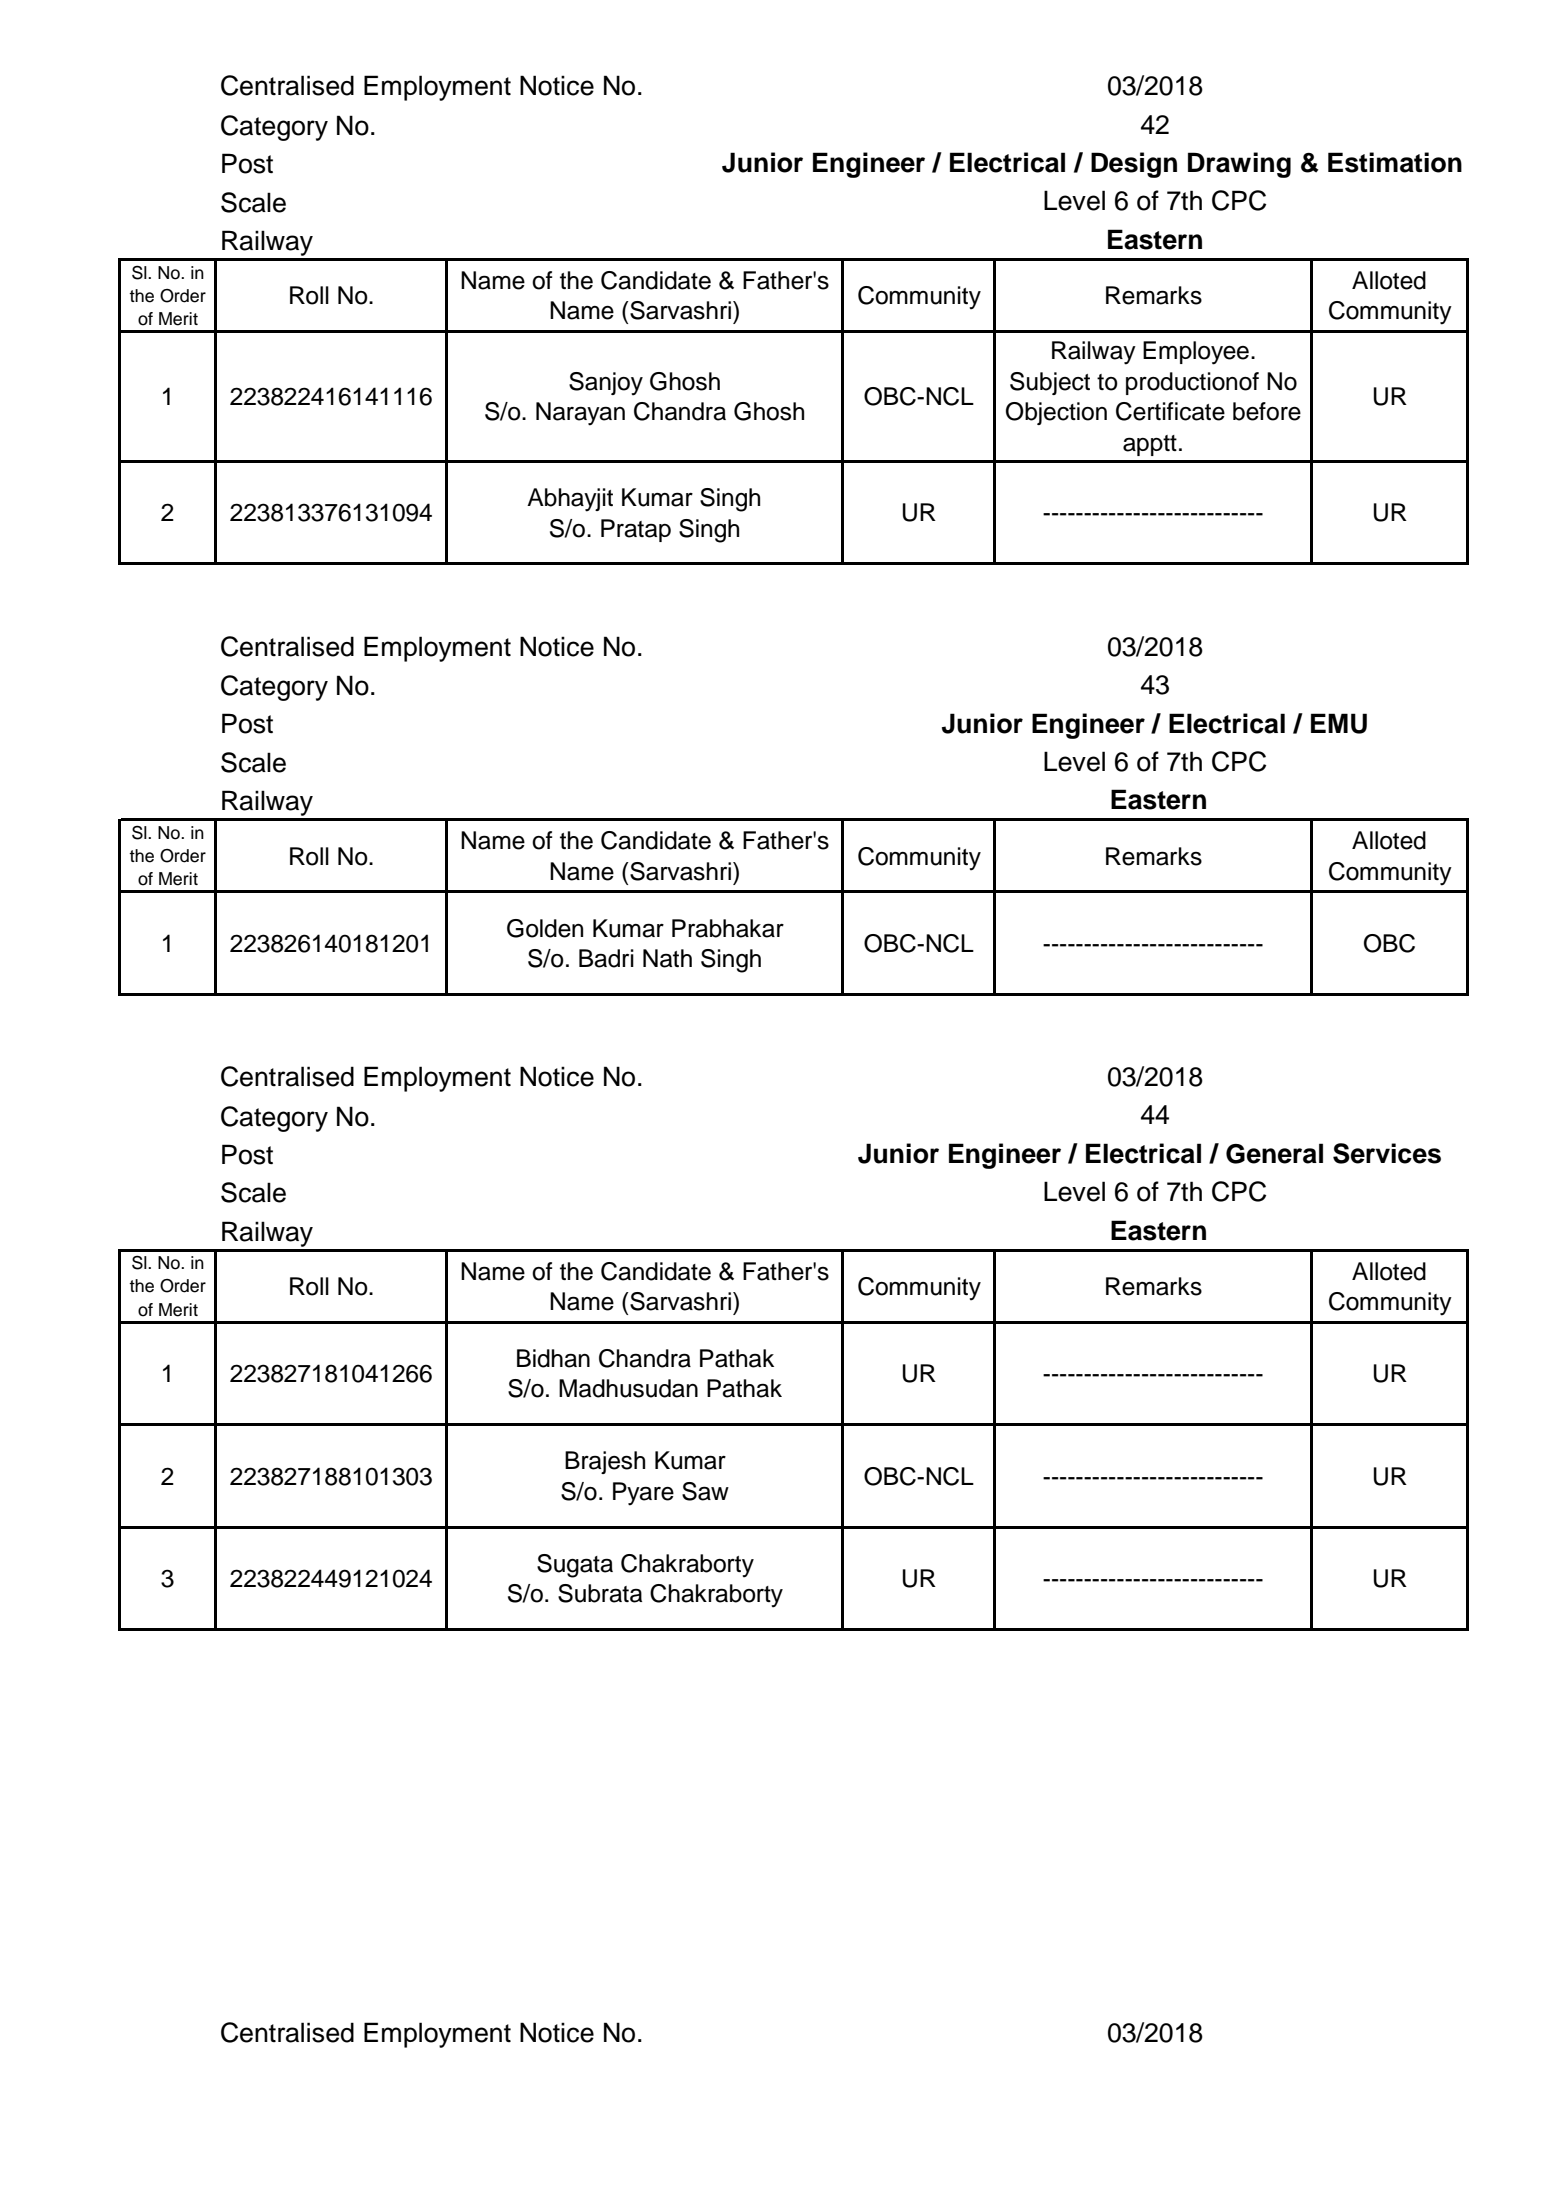 The height and width of the screenshot is (2206, 1559). What do you see at coordinates (580, 414) in the screenshot?
I see `Narayan` at bounding box center [580, 414].
